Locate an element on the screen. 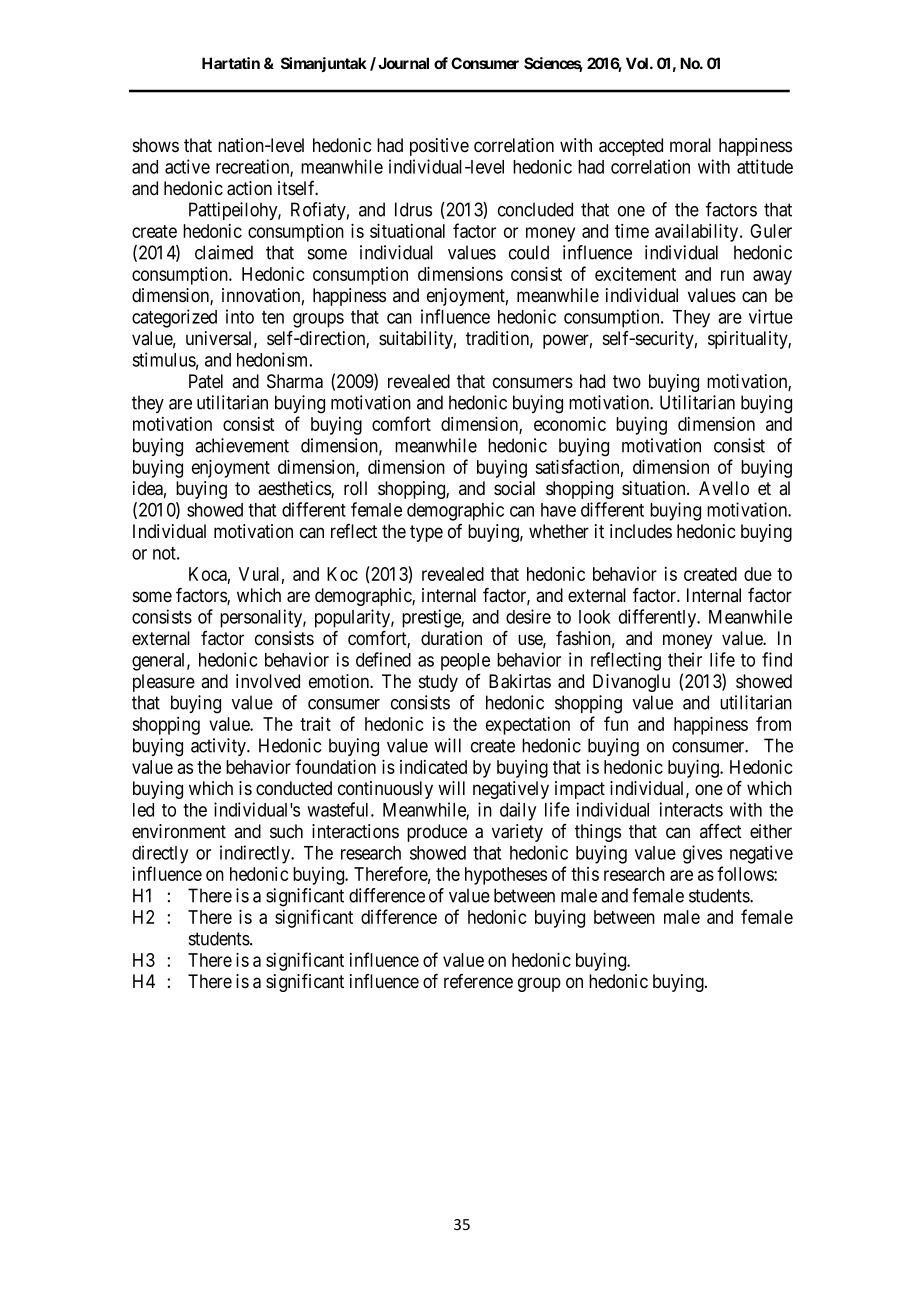  includes is located at coordinates (641, 531).
